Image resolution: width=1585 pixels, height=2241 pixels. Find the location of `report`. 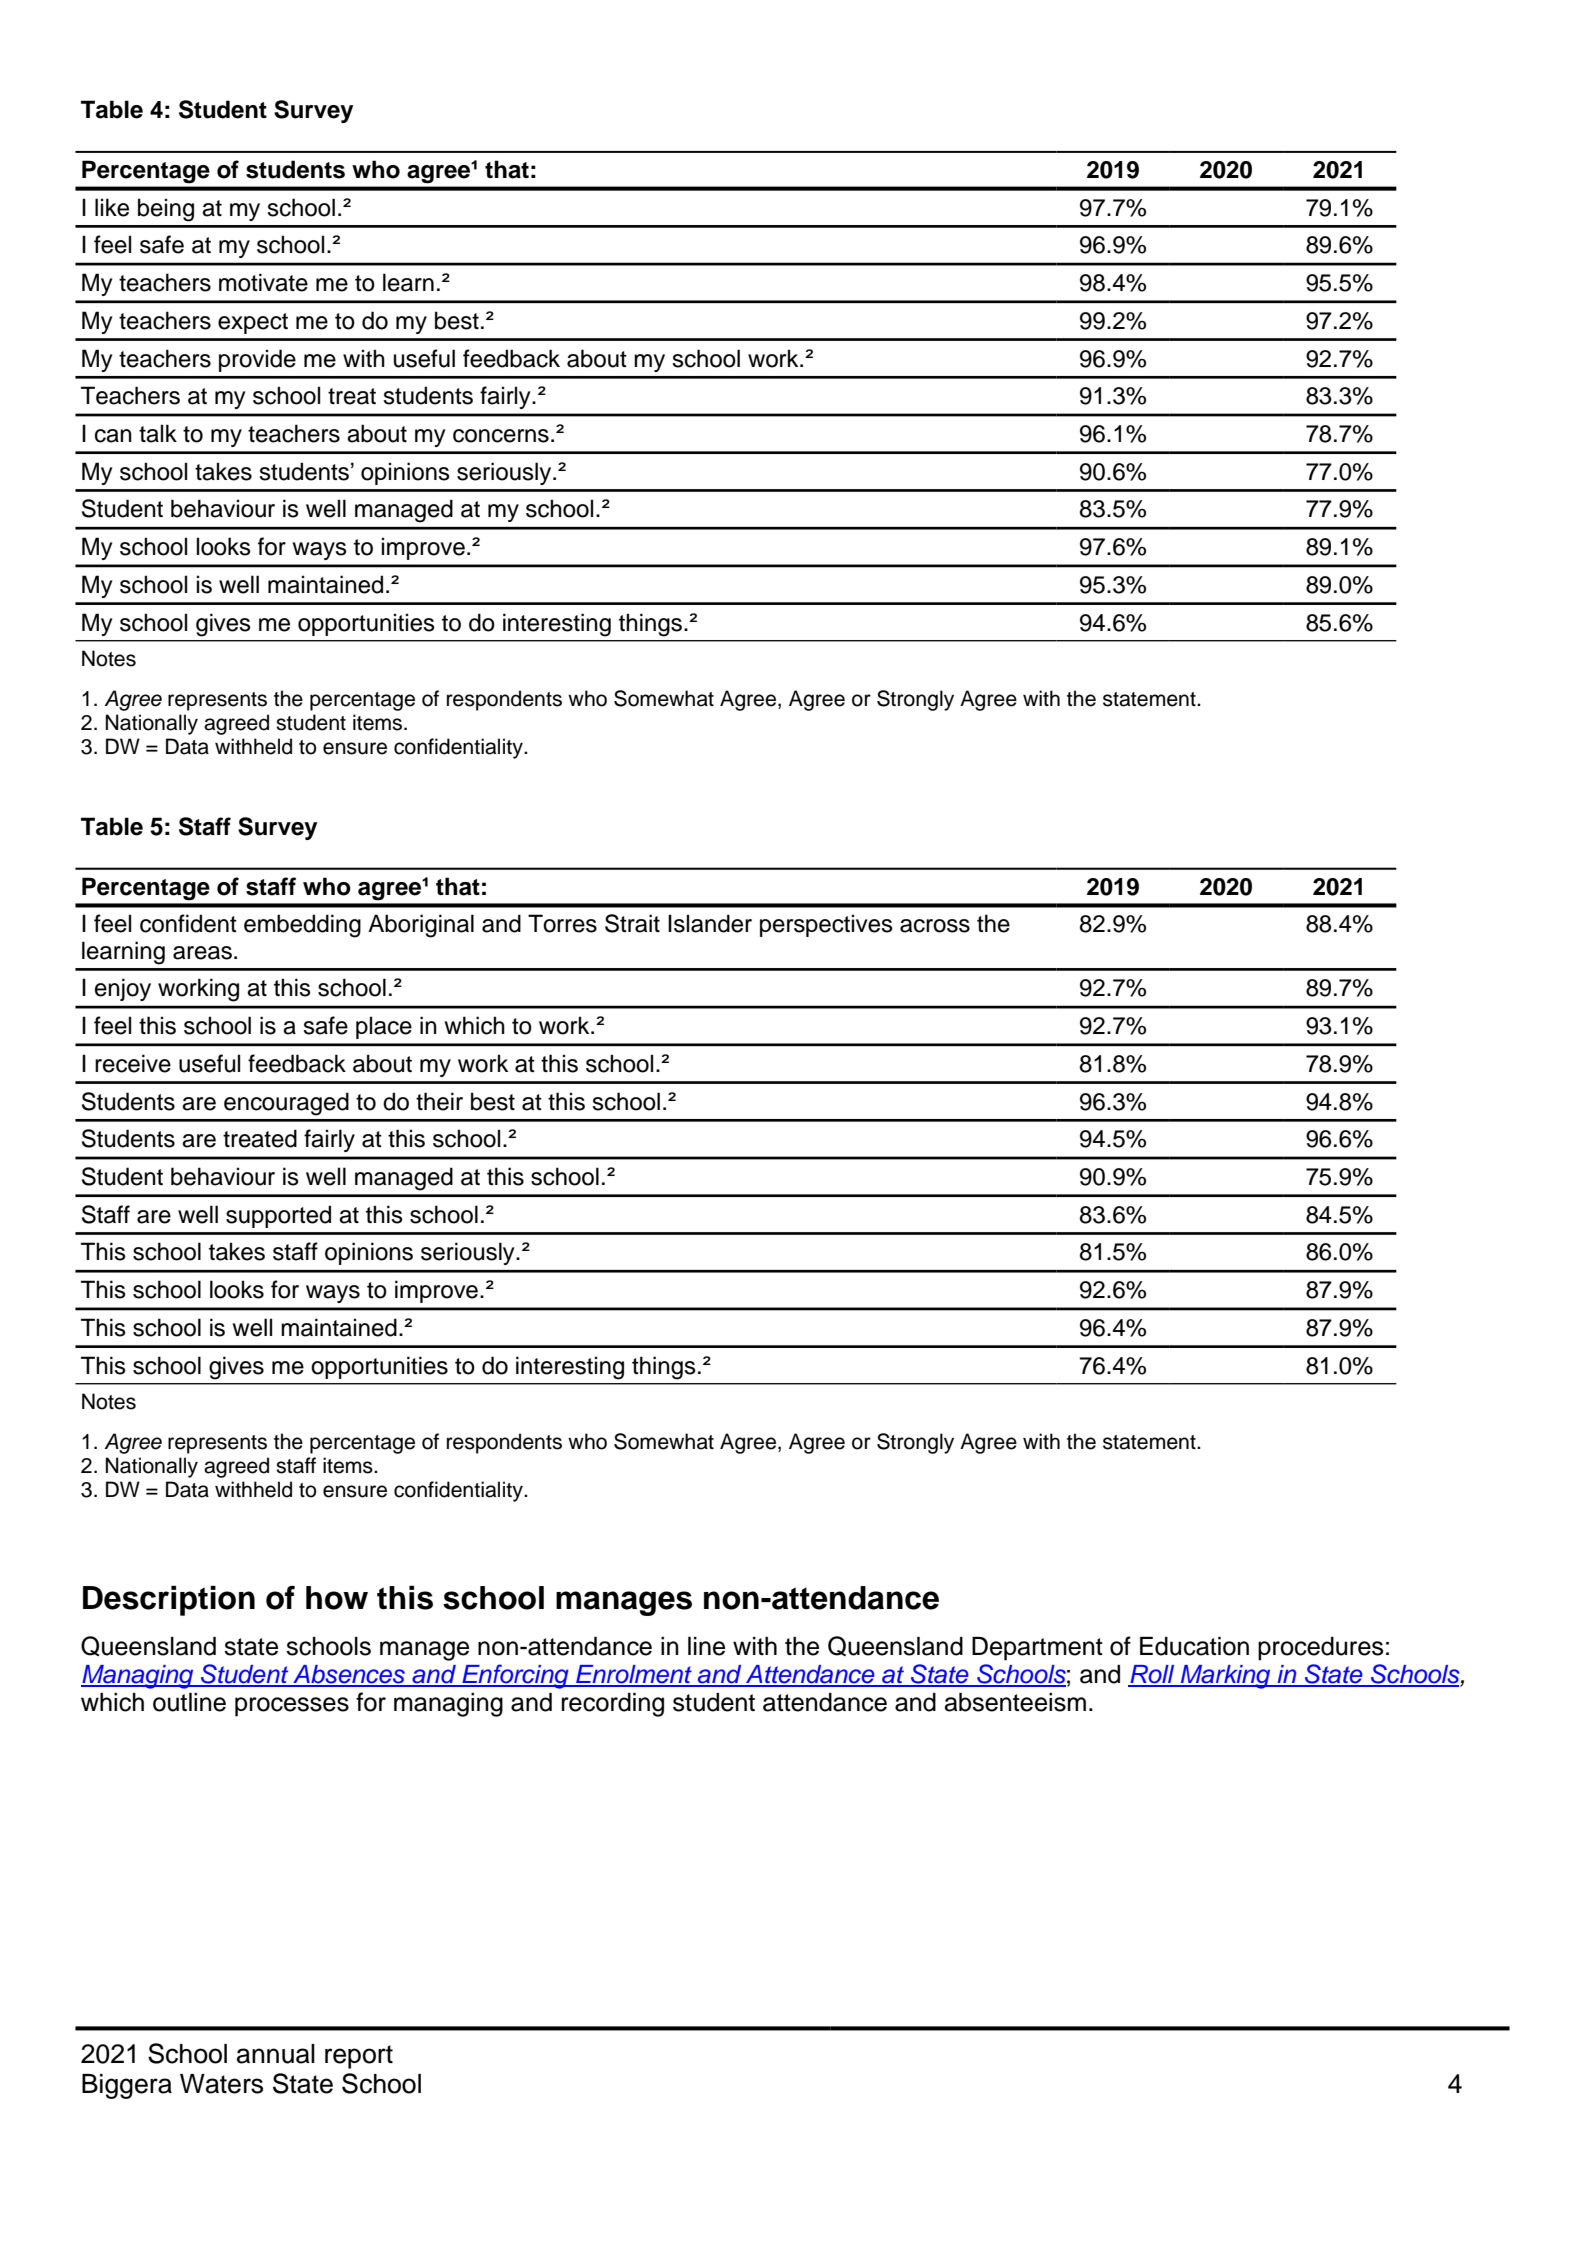

report is located at coordinates (359, 2057).
